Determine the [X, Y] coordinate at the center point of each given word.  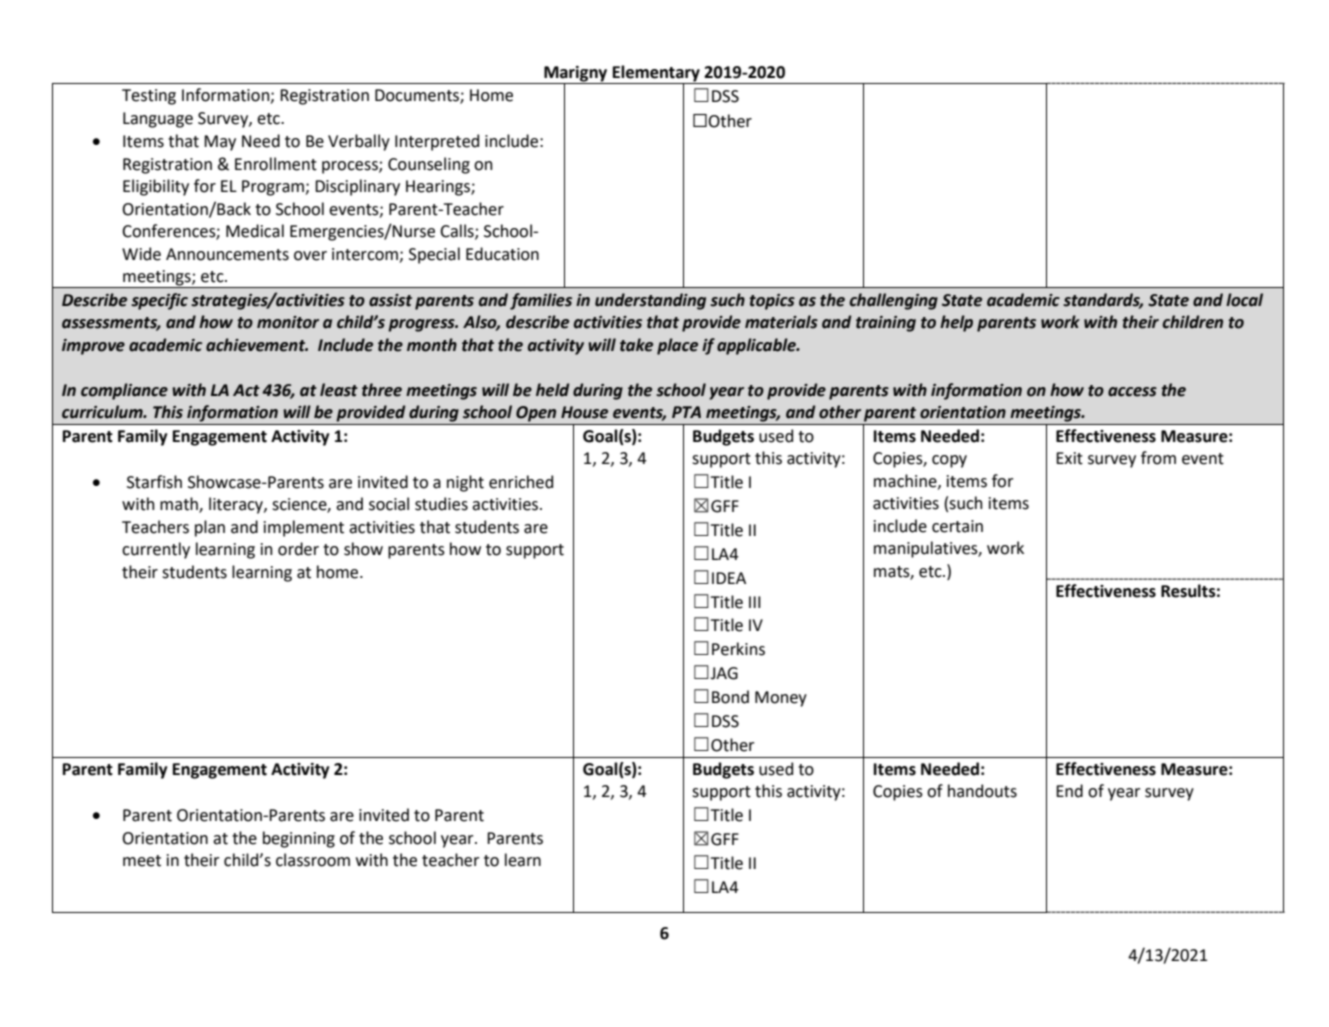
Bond [730, 697]
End [1069, 791]
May [220, 143]
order [298, 549]
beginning [299, 839]
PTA [686, 412]
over [310, 256]
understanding [650, 301]
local [1244, 300]
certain [957, 526]
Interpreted [437, 142]
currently [156, 550]
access [1132, 392]
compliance [124, 391]
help [956, 323]
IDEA [729, 578]
